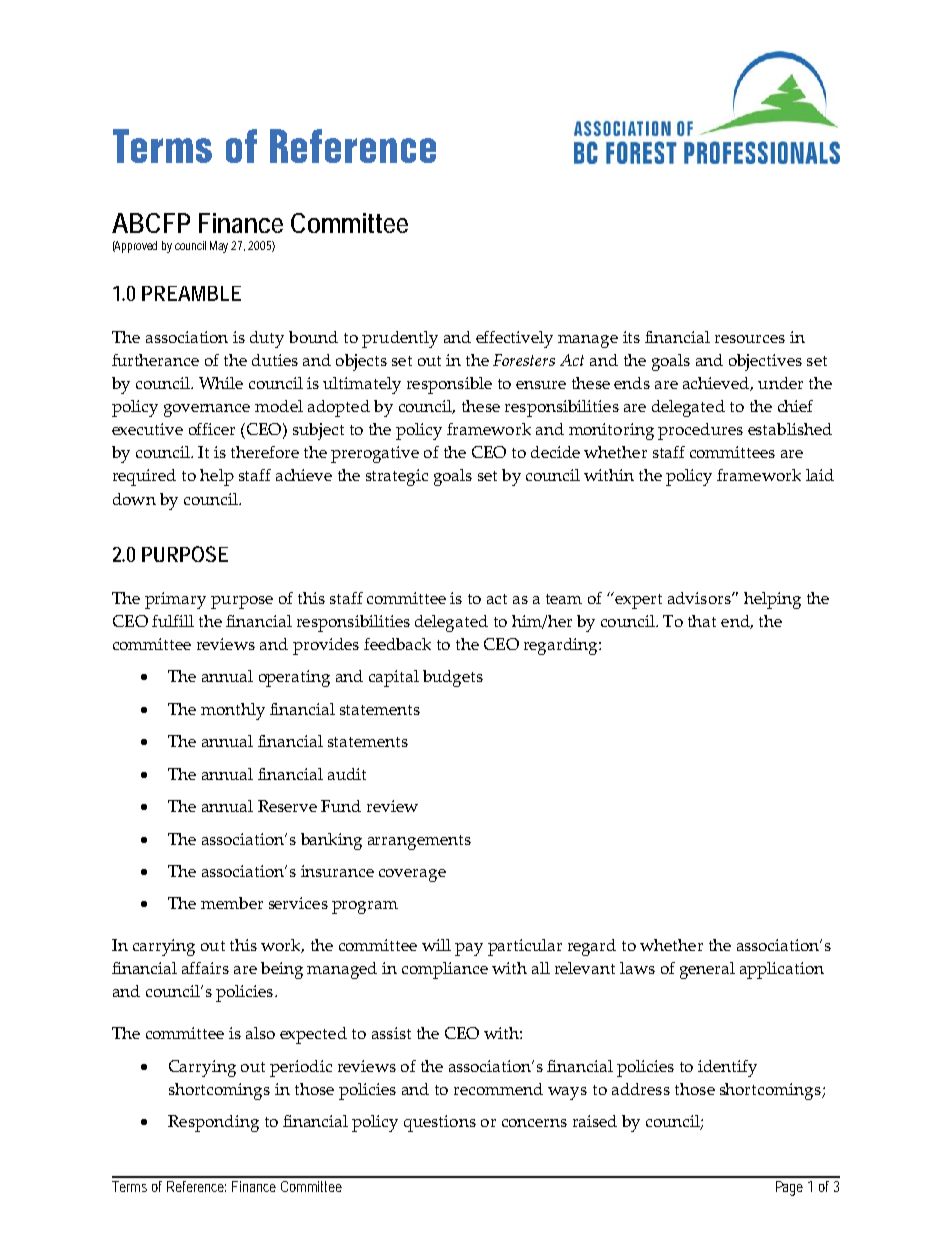  I want to click on PREAMBLE, so click(191, 293).
